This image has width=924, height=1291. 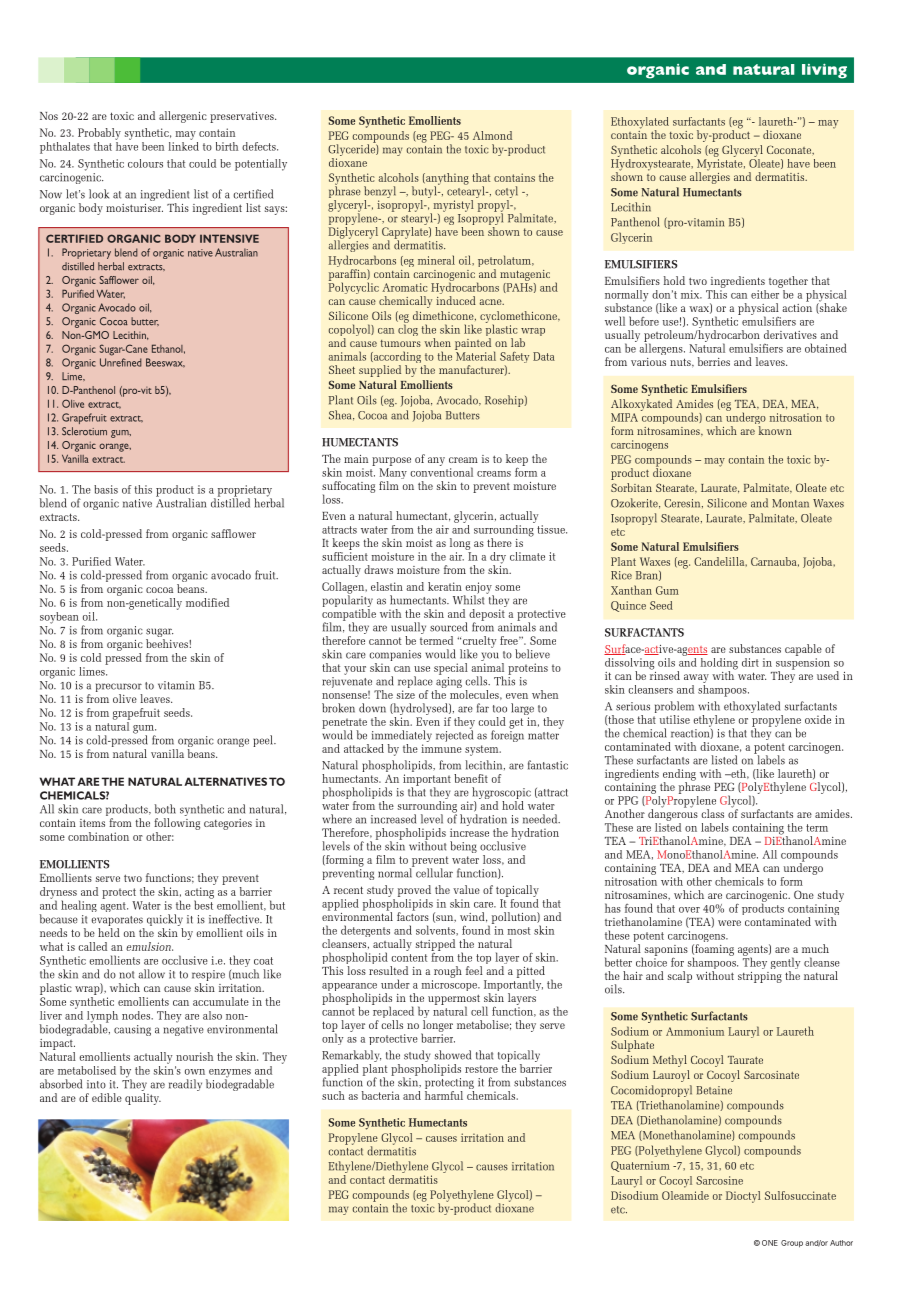 What do you see at coordinates (712, 813) in the image?
I see `class` at bounding box center [712, 813].
